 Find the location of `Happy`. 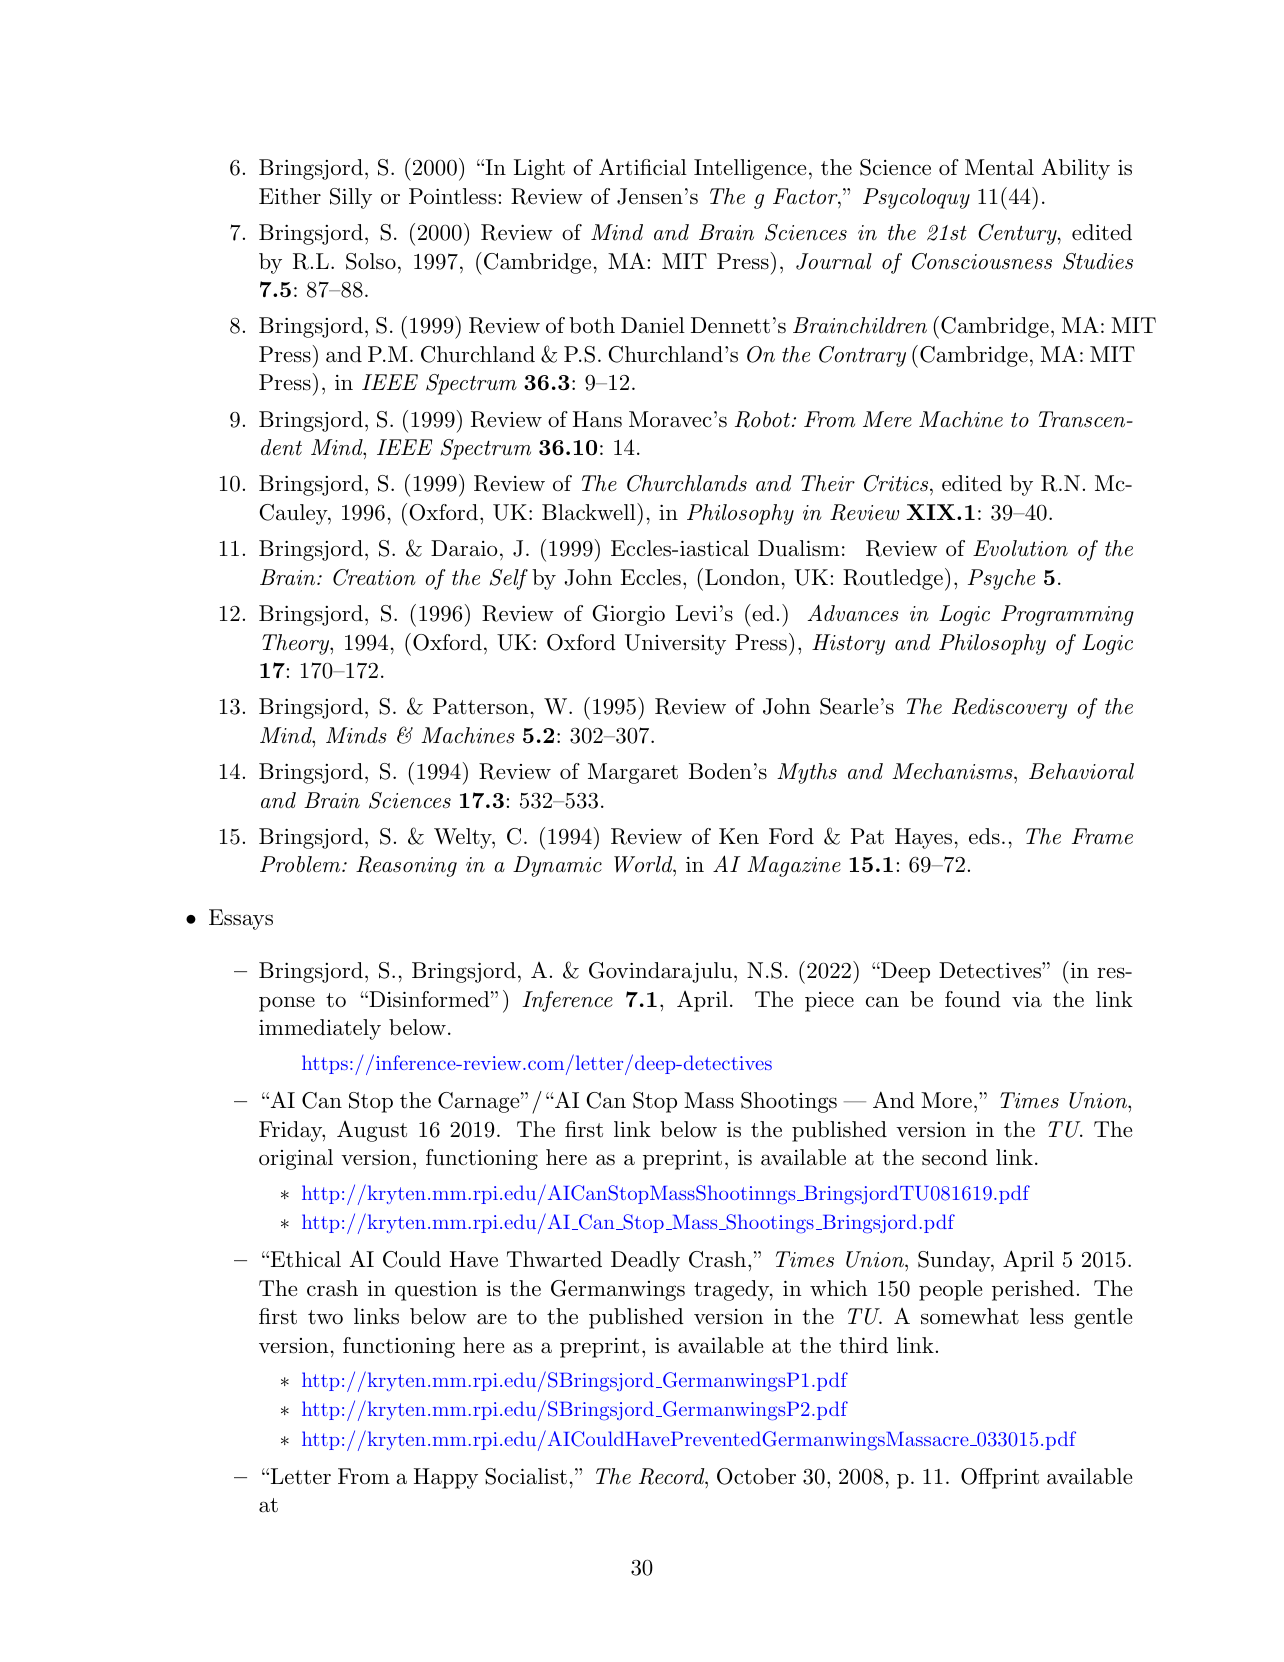

Happy is located at coordinates (446, 1478).
